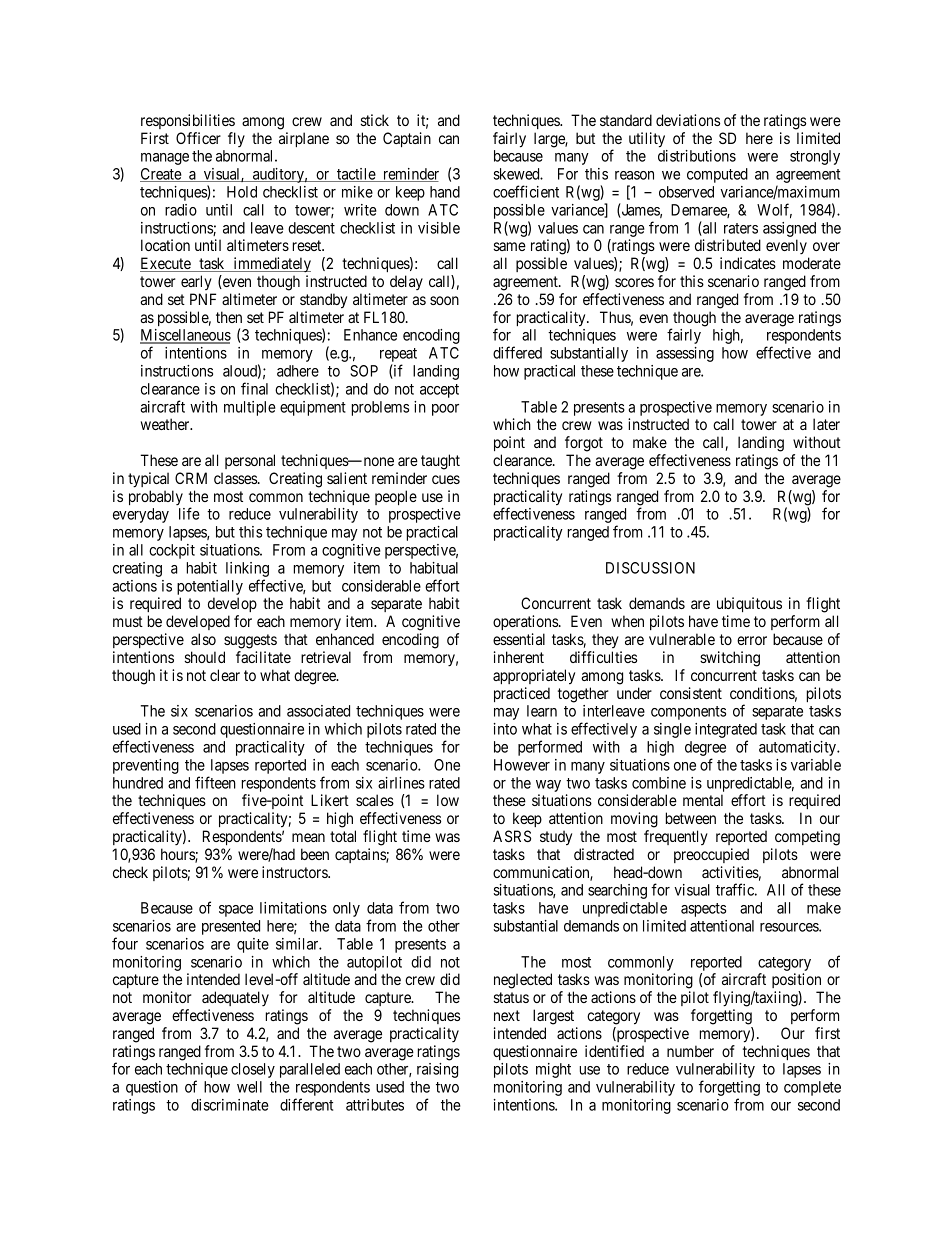 The width and height of the image is (952, 1233). I want to click on However, so click(522, 765).
